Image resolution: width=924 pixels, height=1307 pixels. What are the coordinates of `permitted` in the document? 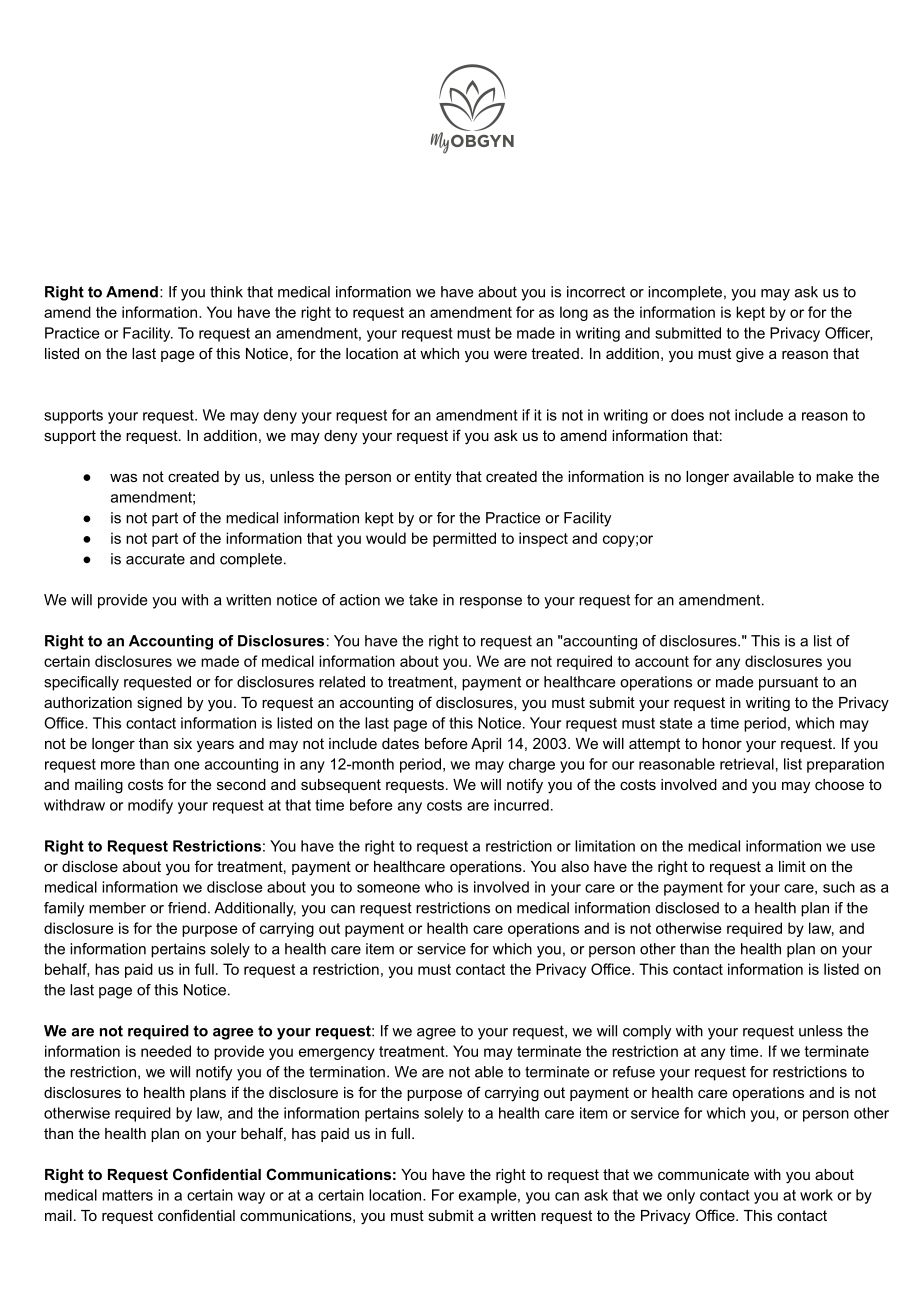 It's located at (464, 539).
